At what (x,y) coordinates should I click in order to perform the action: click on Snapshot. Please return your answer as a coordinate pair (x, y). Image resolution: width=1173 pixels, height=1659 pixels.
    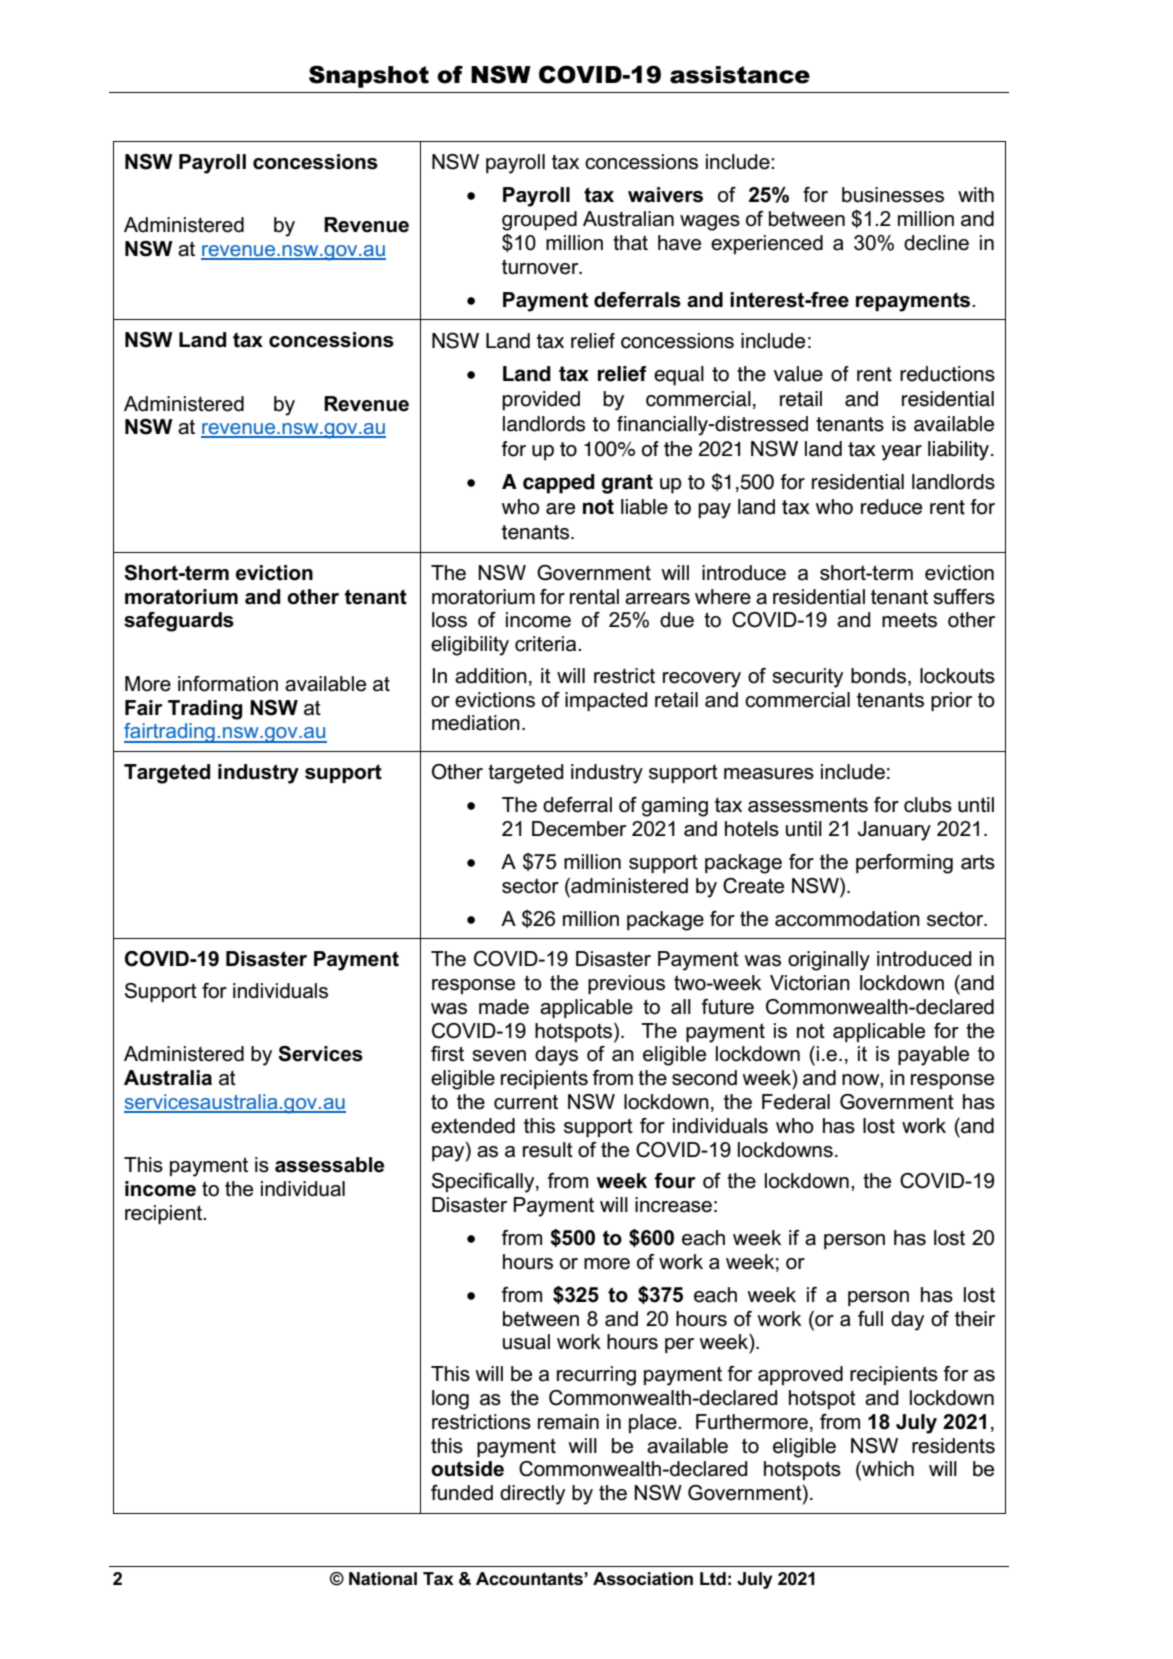
    Looking at the image, I should click on (369, 76).
